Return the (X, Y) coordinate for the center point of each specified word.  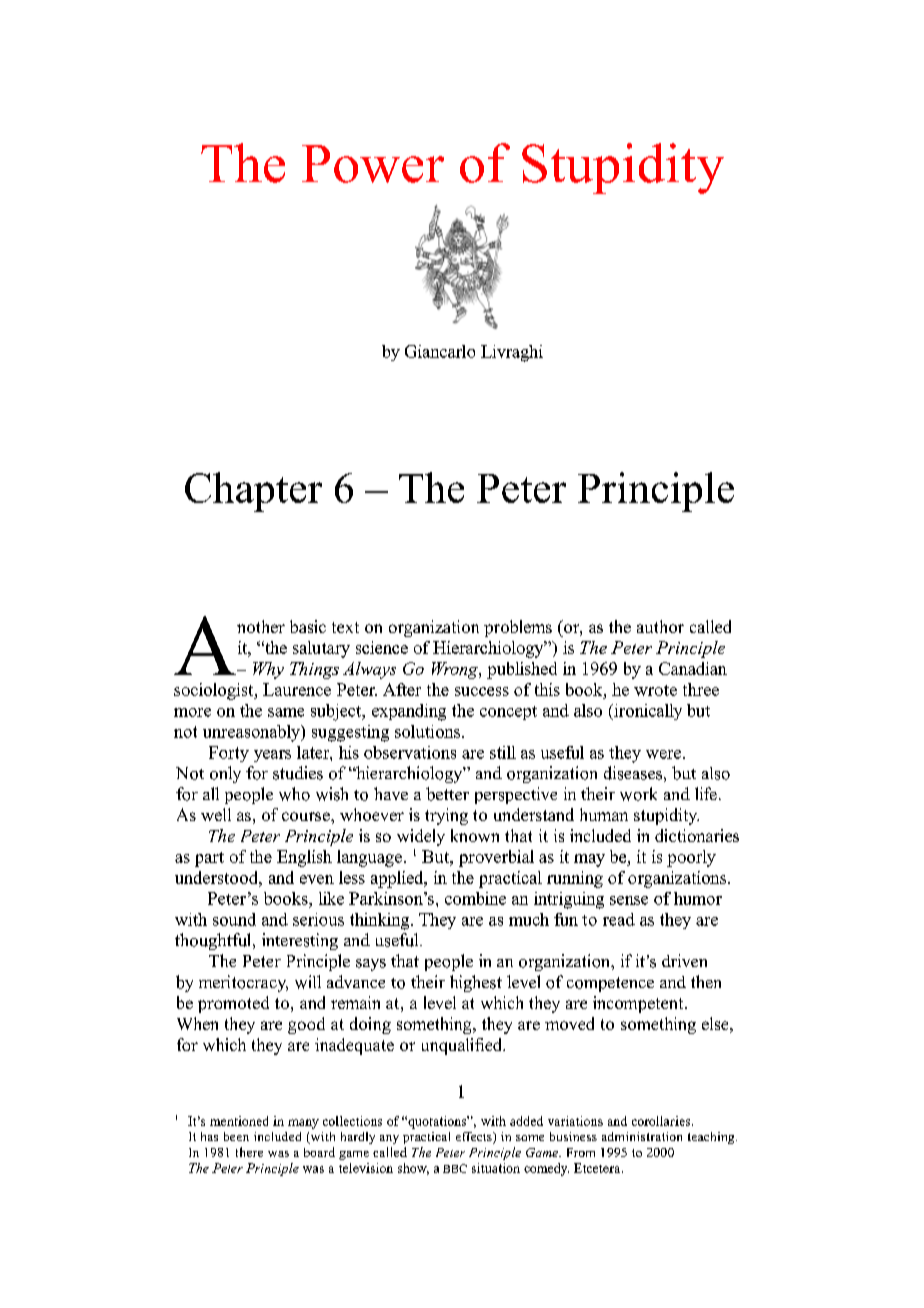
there (249, 1152)
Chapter (253, 492)
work (638, 794)
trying (446, 816)
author (660, 626)
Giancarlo (440, 351)
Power (373, 164)
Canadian (693, 668)
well (216, 814)
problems (518, 628)
